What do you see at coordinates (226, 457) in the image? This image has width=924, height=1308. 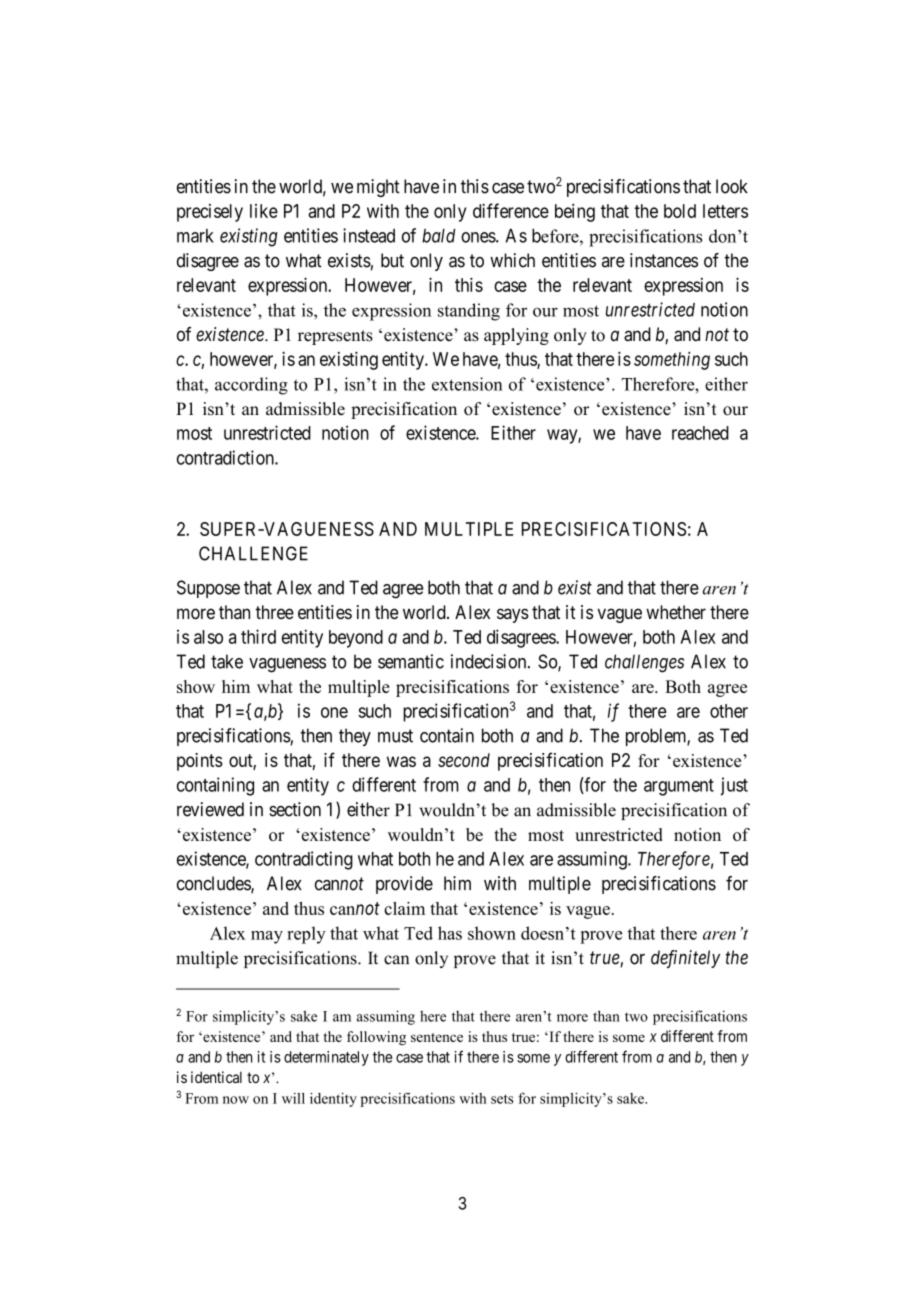 I see `contradiction` at bounding box center [226, 457].
